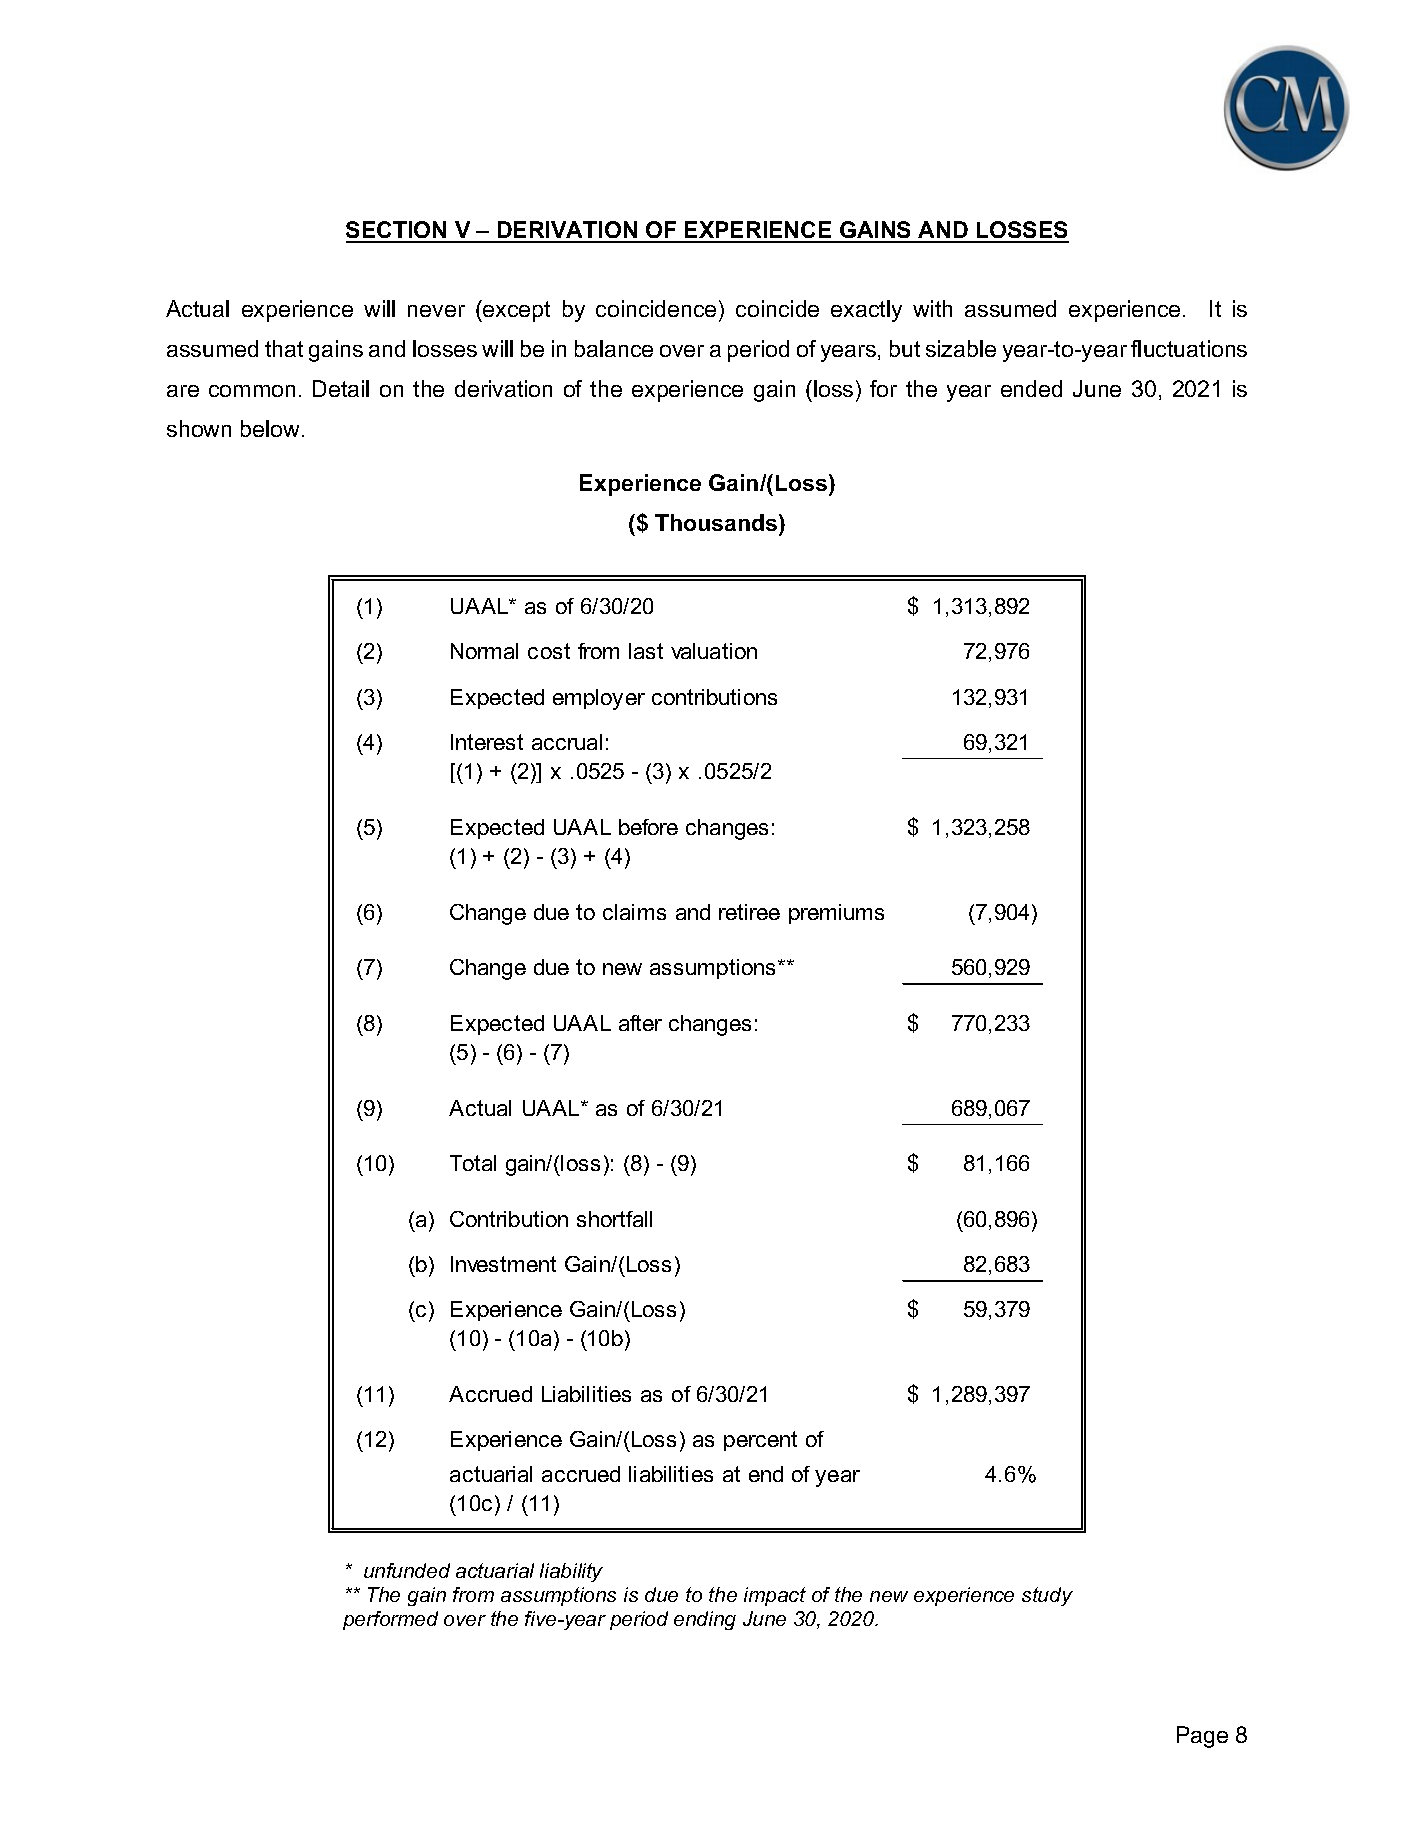 Image resolution: width=1415 pixels, height=1832 pixels. Describe the element at coordinates (284, 348) in the page. I see `that` at that location.
